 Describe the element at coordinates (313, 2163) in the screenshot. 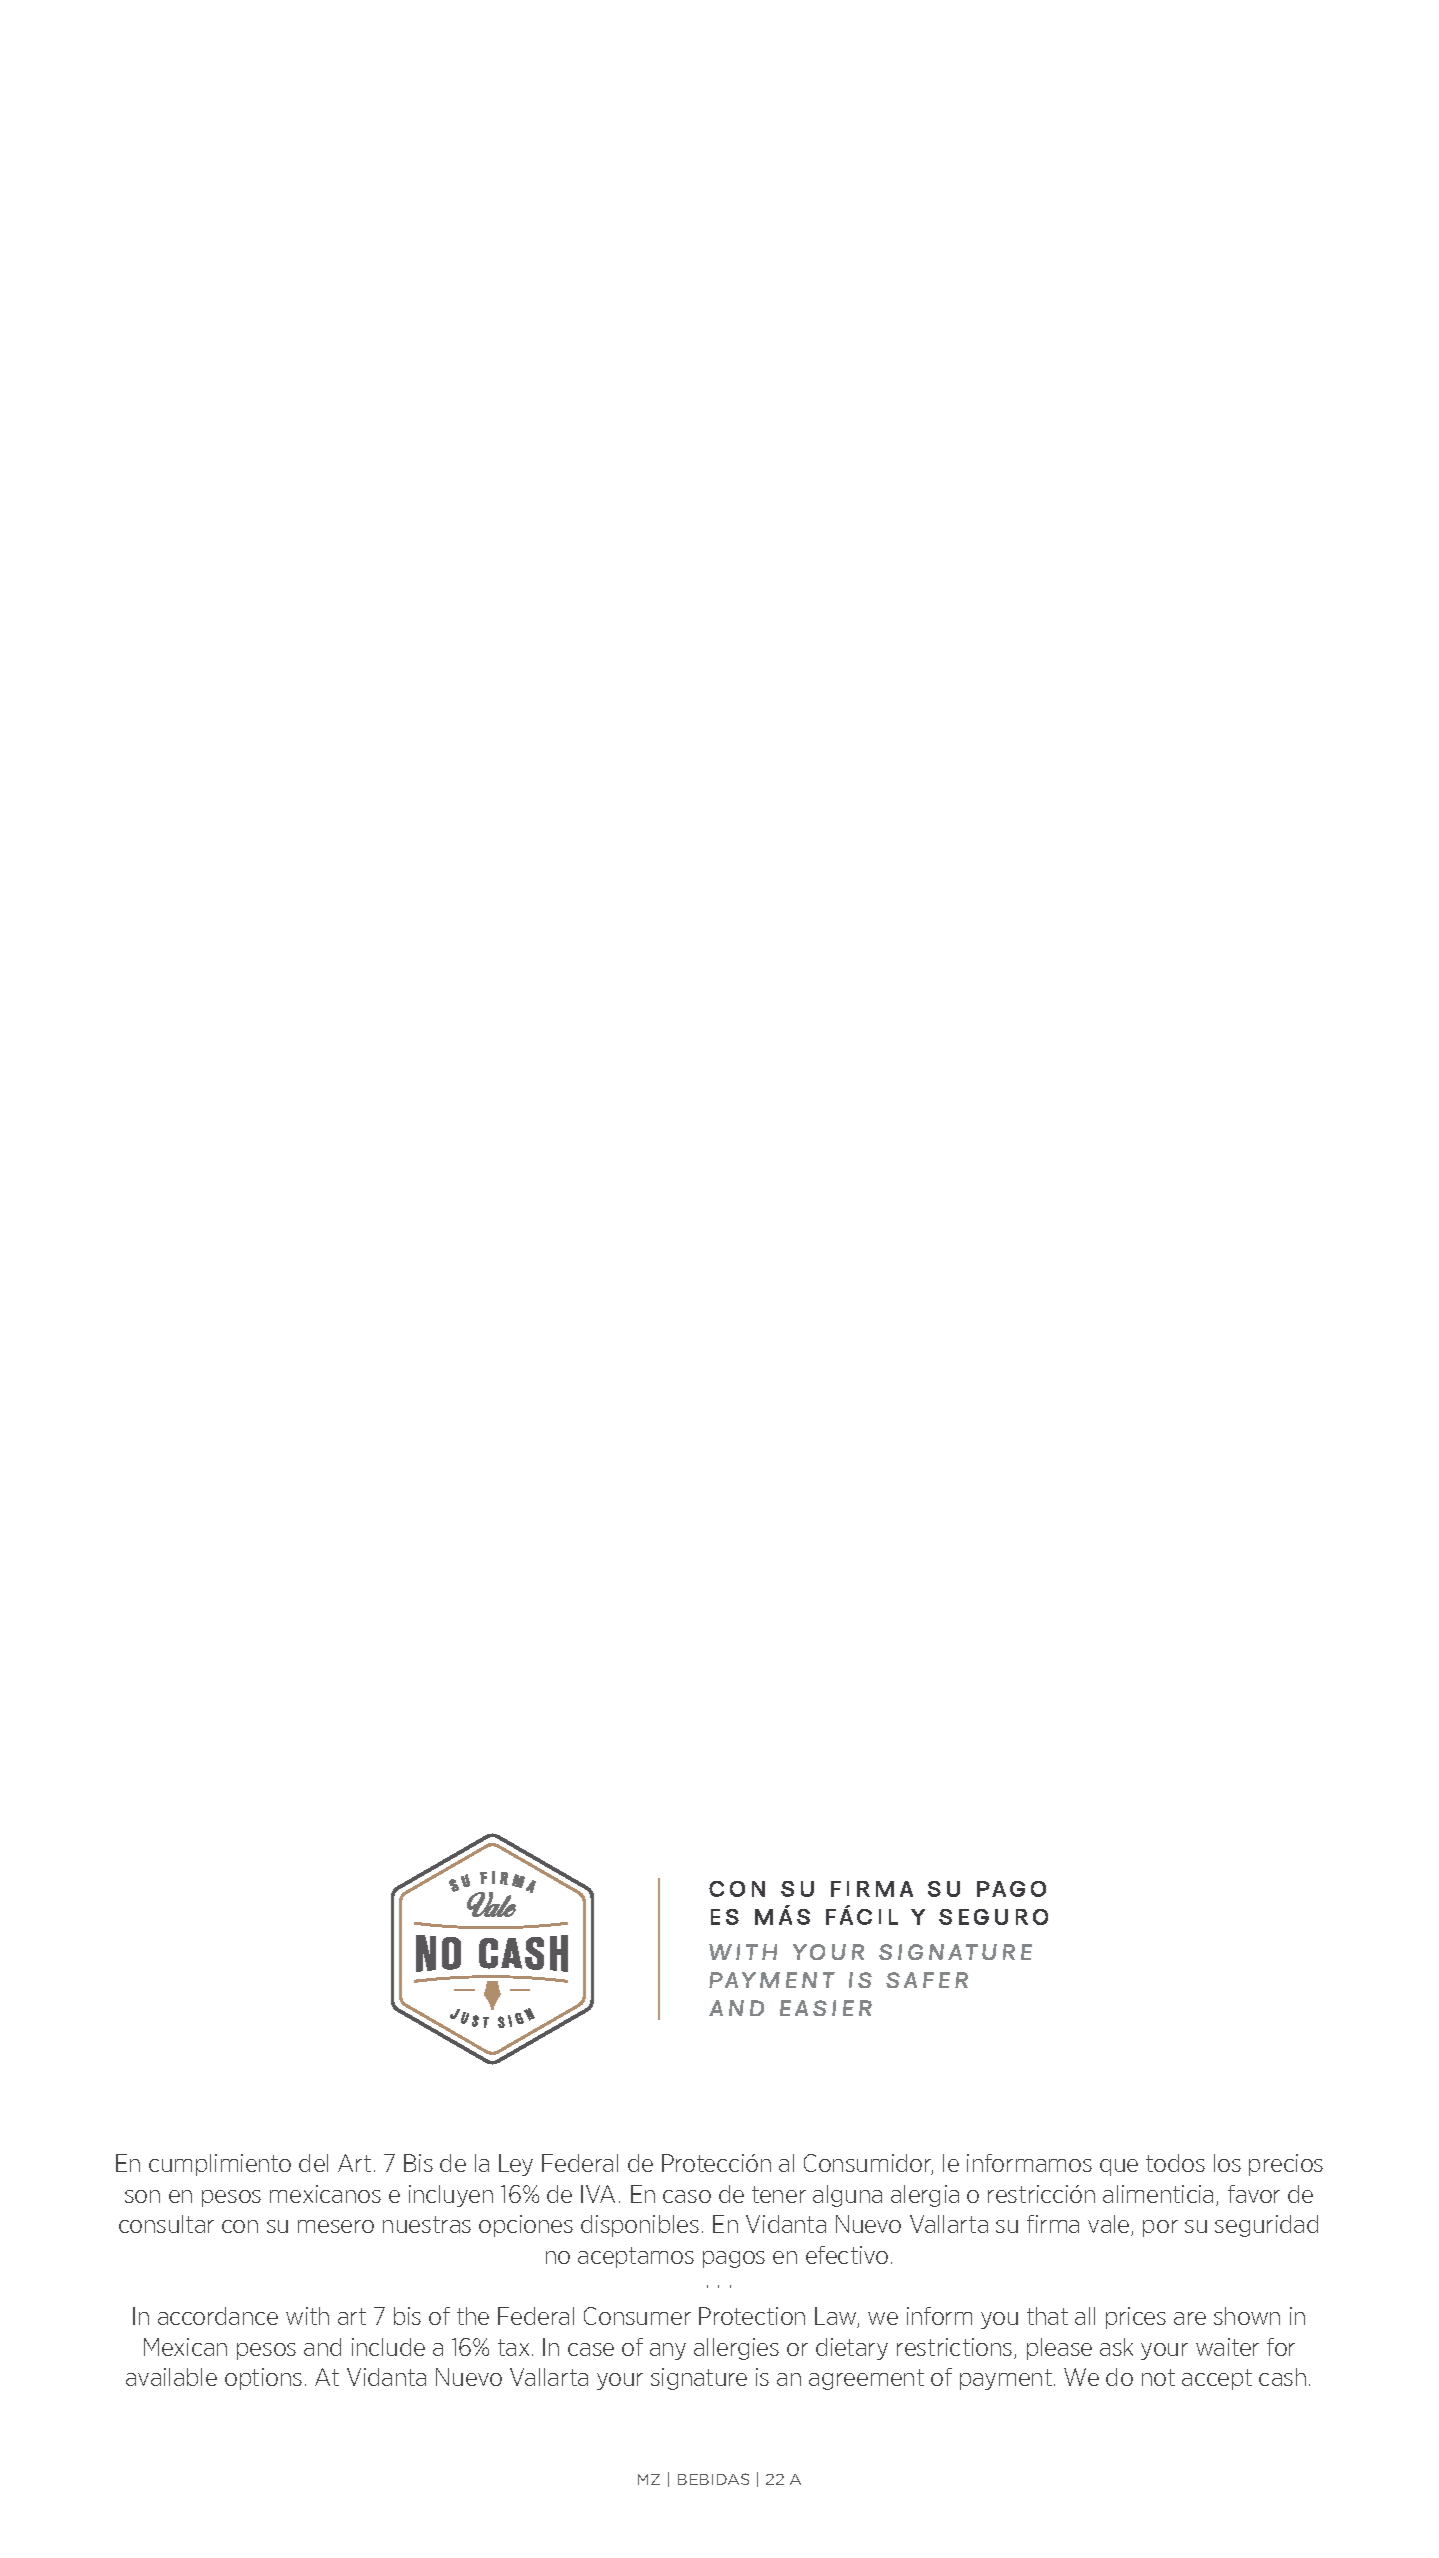

I see `del` at that location.
